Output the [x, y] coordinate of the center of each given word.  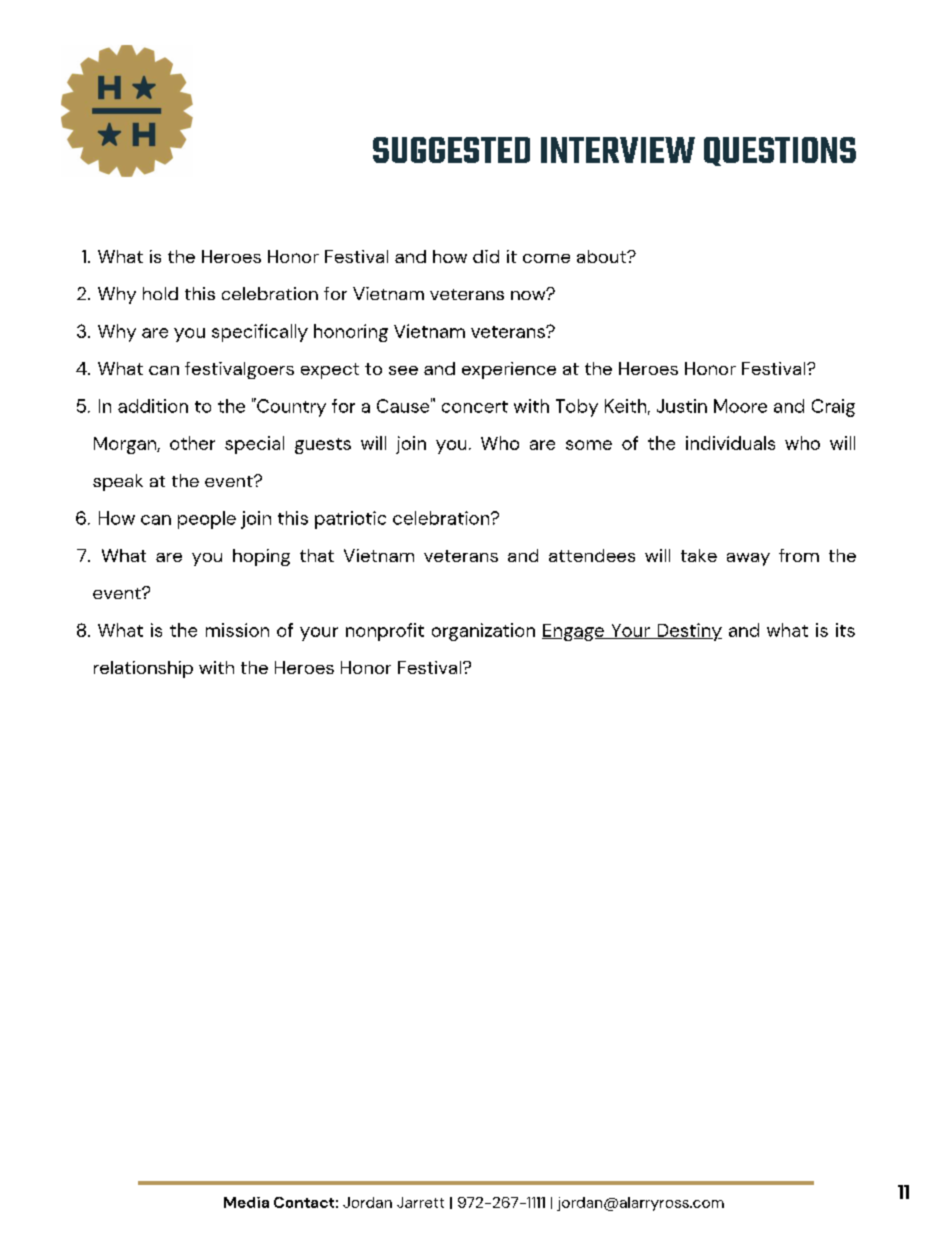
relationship [143, 669]
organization [483, 632]
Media [246, 1202]
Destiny [688, 632]
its [845, 630]
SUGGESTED [451, 150]
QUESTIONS [780, 151]
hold [160, 293]
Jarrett [420, 1202]
